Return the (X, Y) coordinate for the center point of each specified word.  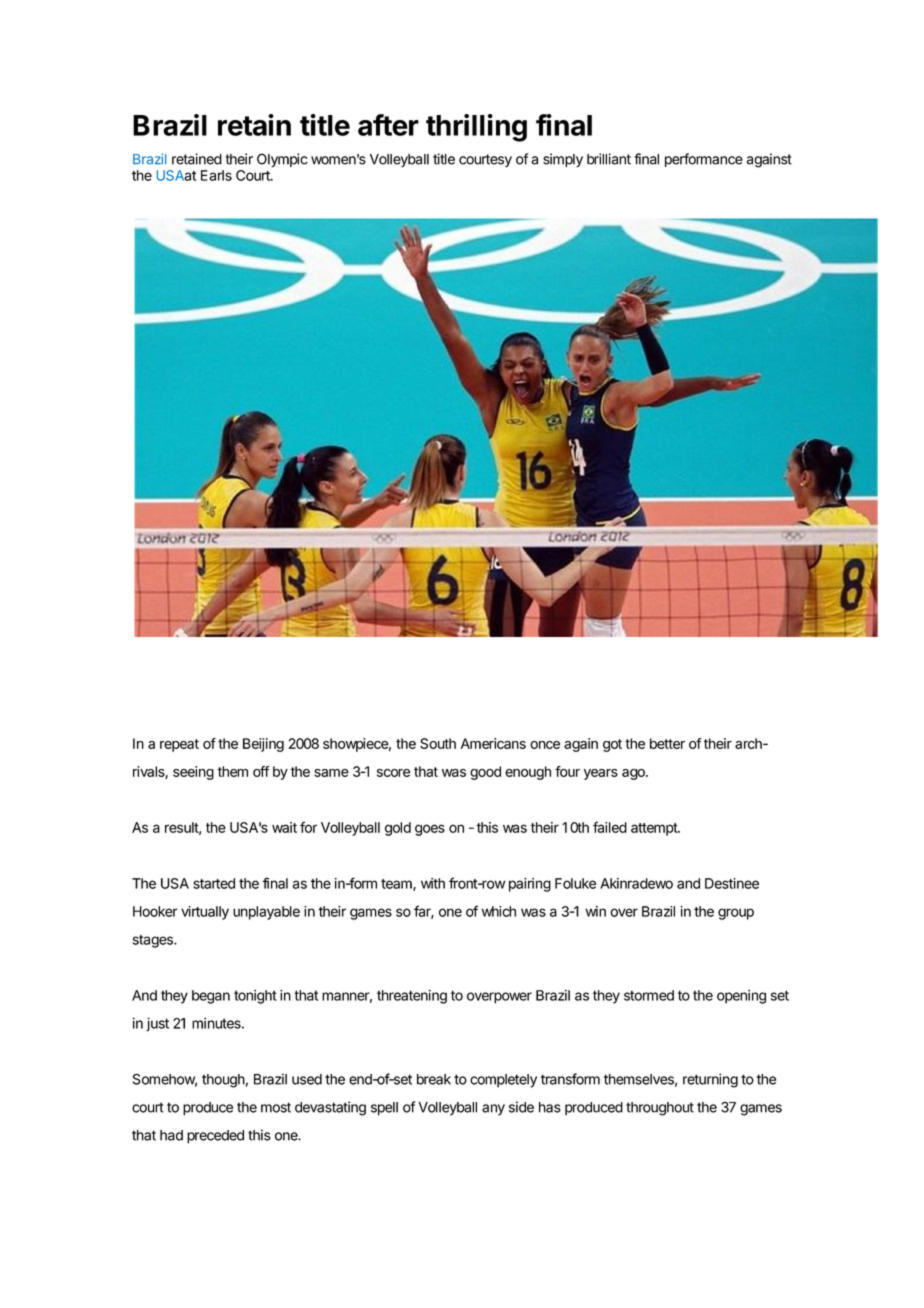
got (612, 745)
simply (563, 160)
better (667, 743)
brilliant (609, 159)
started (214, 883)
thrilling (476, 128)
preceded (215, 1137)
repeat (179, 745)
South (438, 743)
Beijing (263, 745)
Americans (493, 743)
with (433, 883)
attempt (655, 829)
